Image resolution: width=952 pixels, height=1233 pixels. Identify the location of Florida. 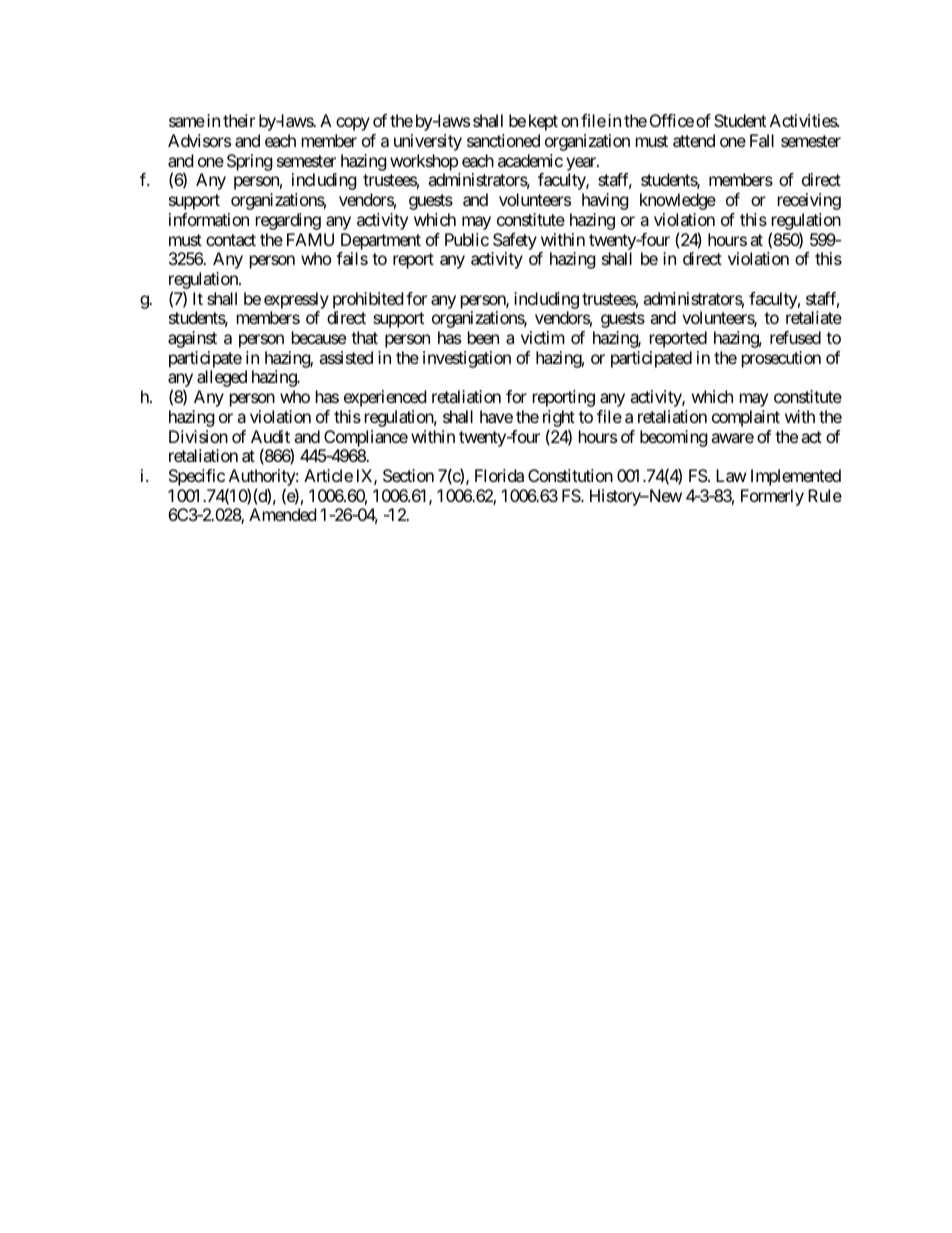
(499, 475).
